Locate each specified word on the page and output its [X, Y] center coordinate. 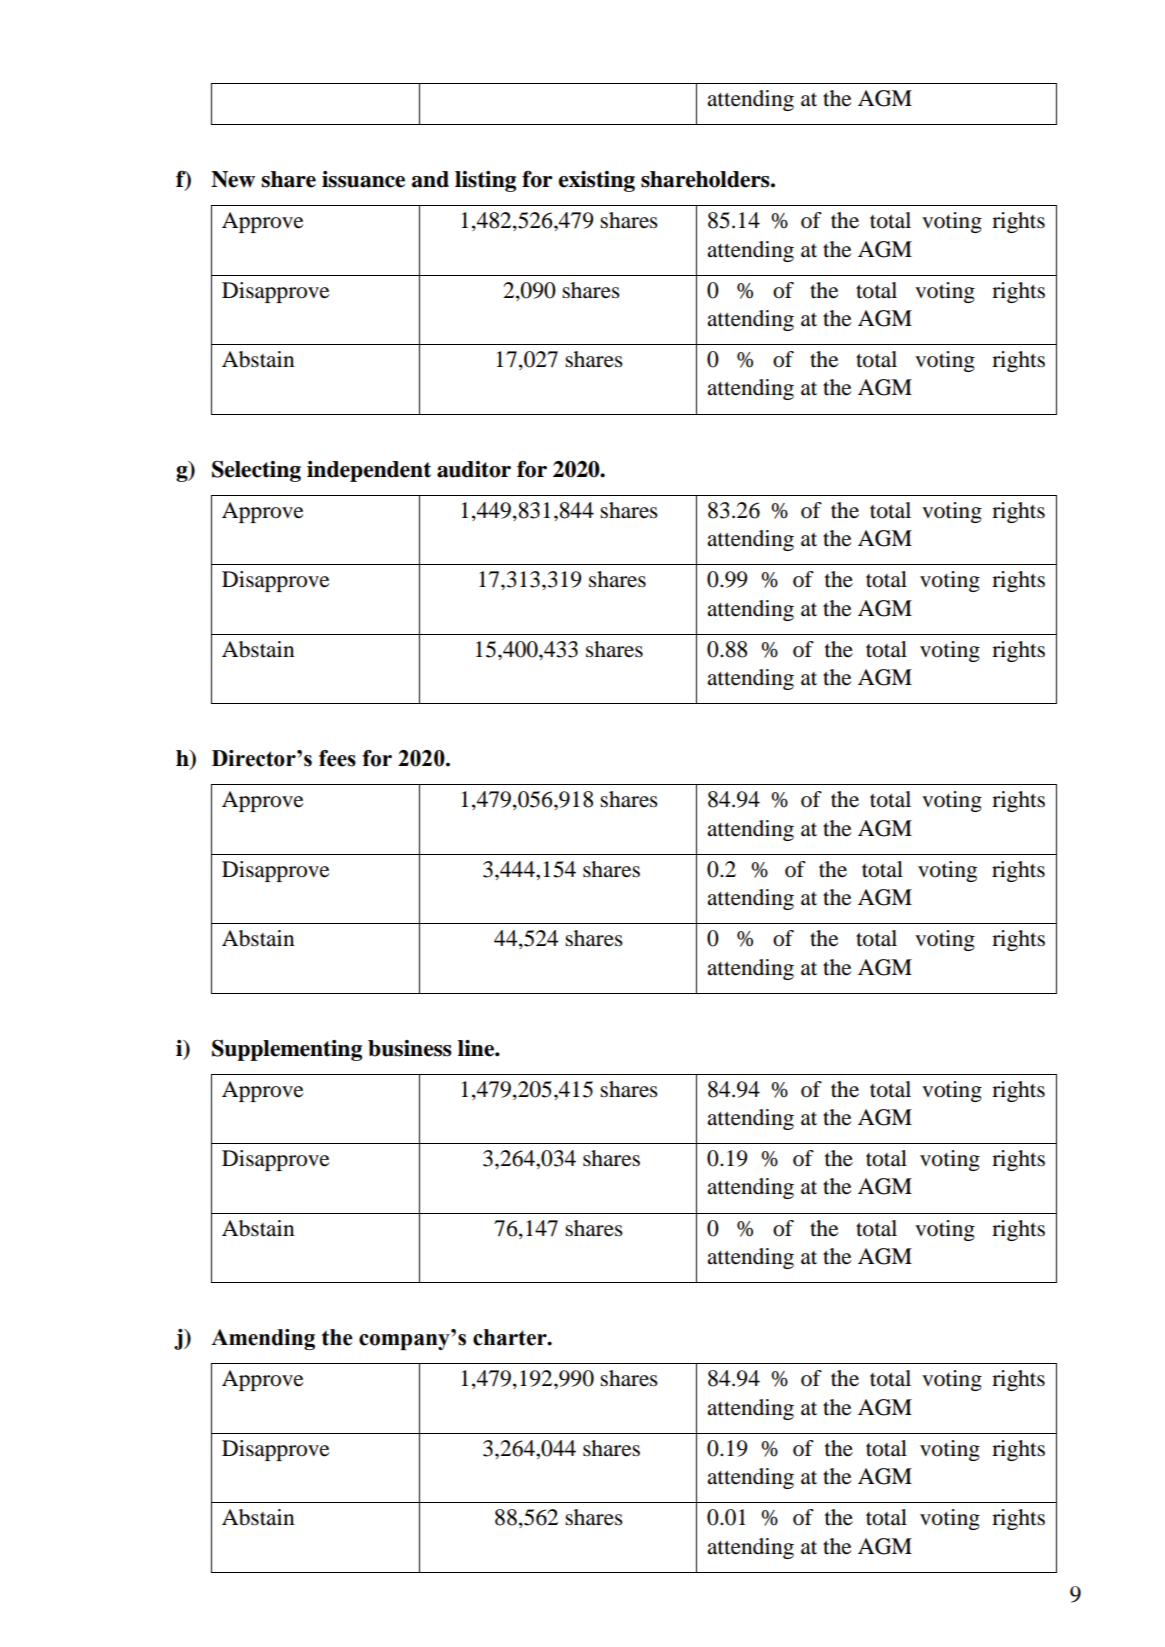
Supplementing [287, 1050]
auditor [474, 469]
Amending [263, 1339]
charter [511, 1337]
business [410, 1048]
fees [337, 758]
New [233, 179]
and [430, 179]
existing [597, 181]
